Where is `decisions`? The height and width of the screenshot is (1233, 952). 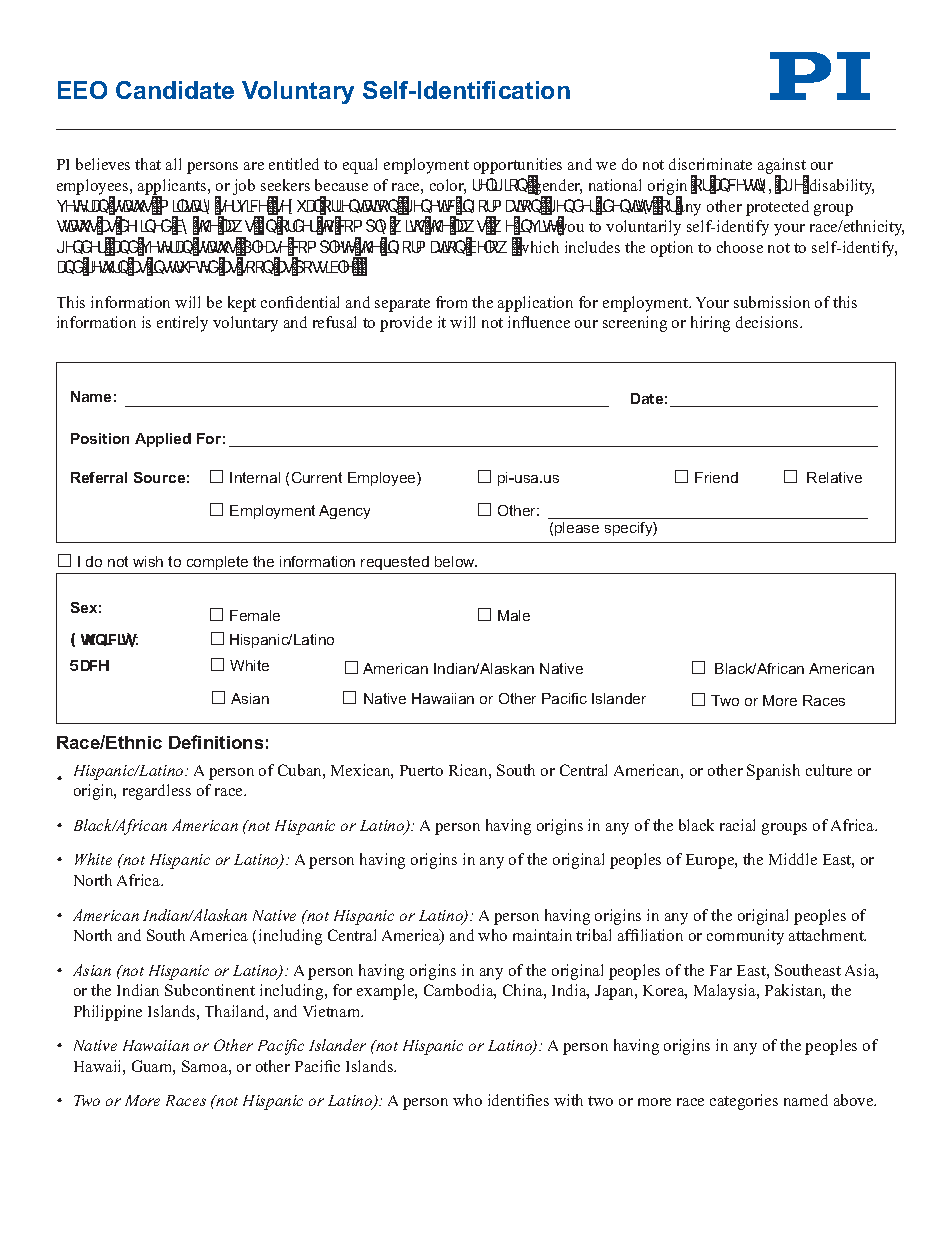
decisions is located at coordinates (768, 322).
